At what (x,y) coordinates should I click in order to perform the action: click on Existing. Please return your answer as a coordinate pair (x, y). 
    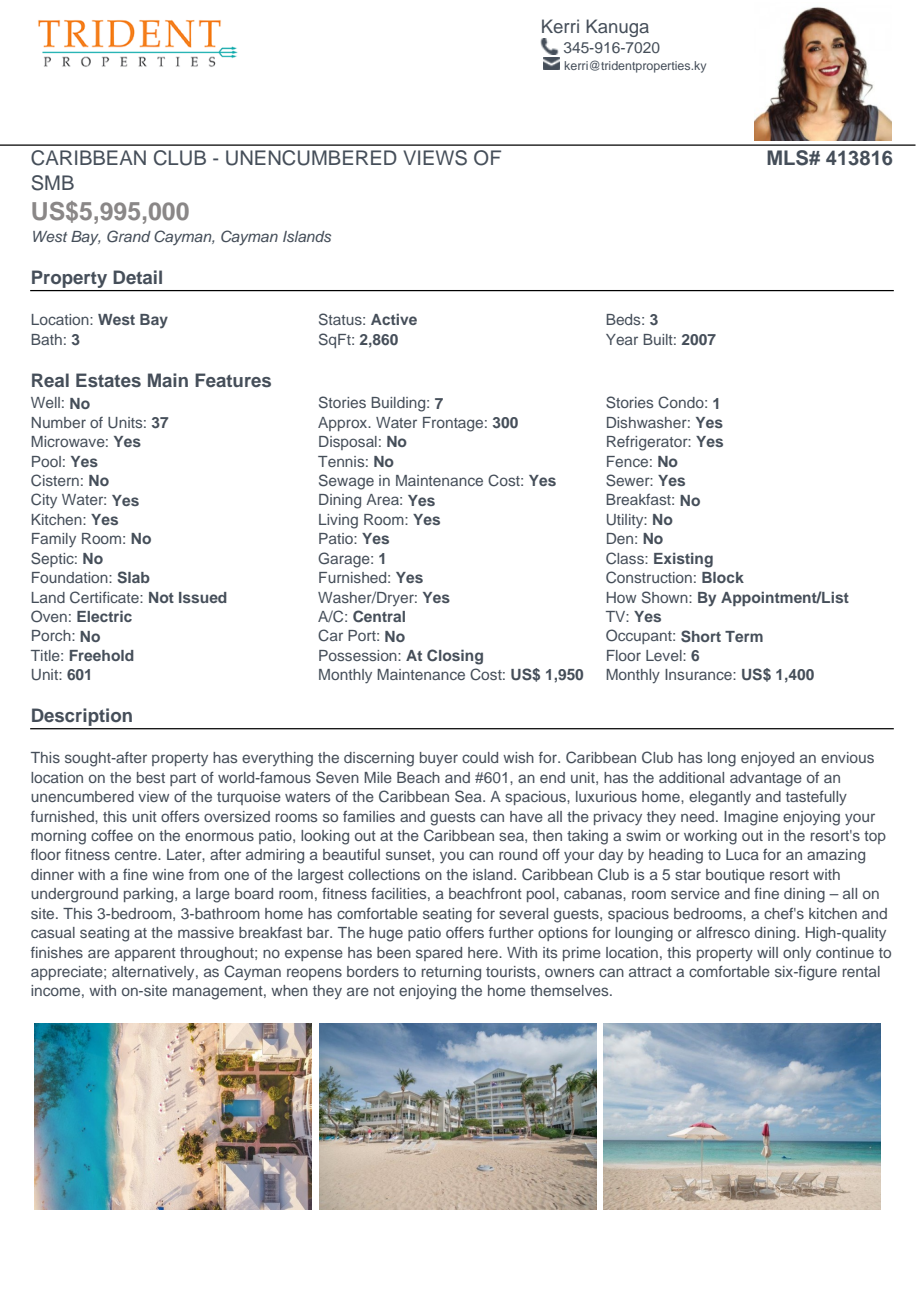
    Looking at the image, I should click on (683, 560).
